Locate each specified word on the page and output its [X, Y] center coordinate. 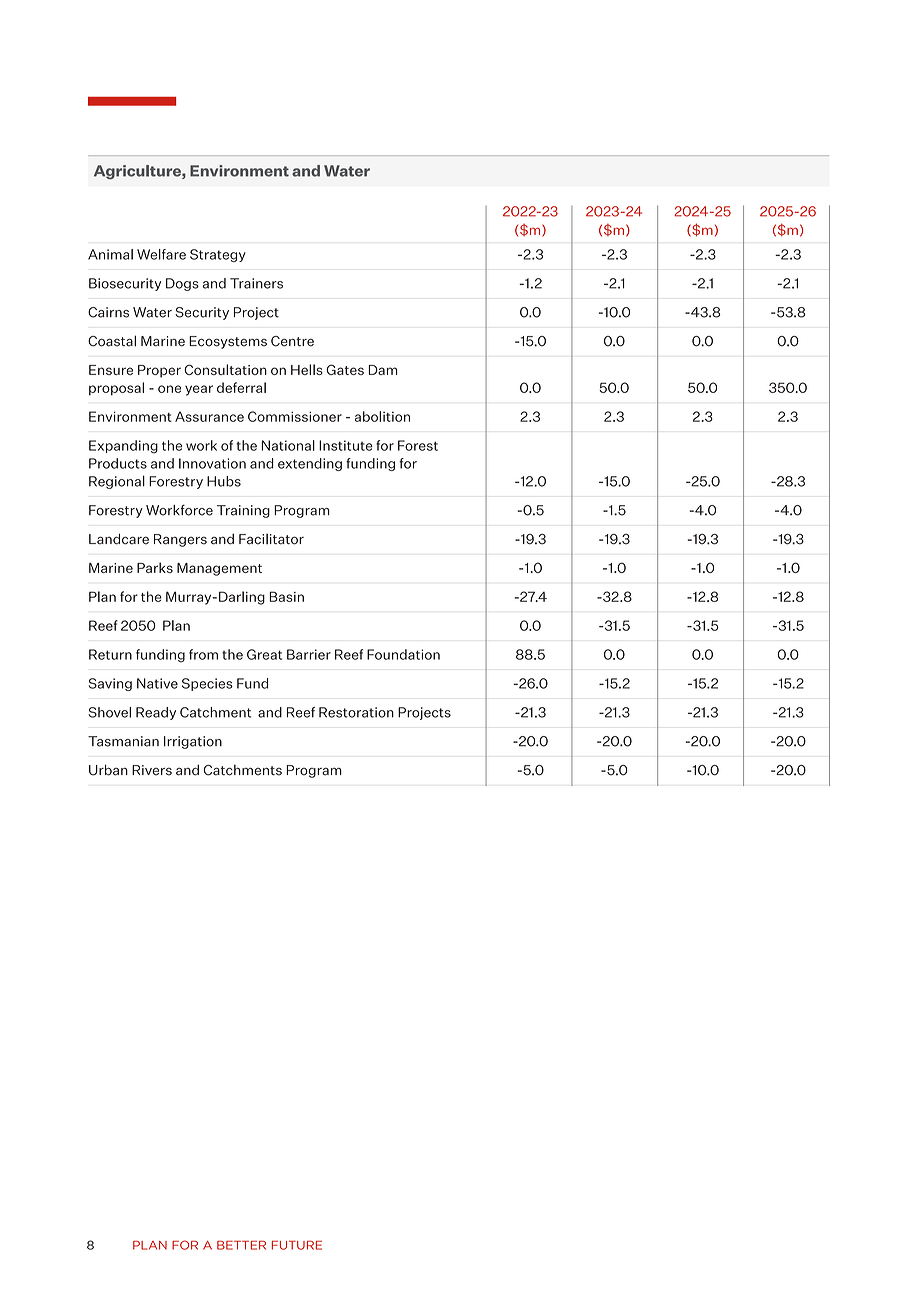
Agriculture [138, 172]
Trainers [256, 283]
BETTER [241, 1245]
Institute [346, 445]
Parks [155, 567]
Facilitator [271, 539]
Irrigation [193, 742]
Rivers [152, 770]
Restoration [356, 712]
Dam [383, 370]
